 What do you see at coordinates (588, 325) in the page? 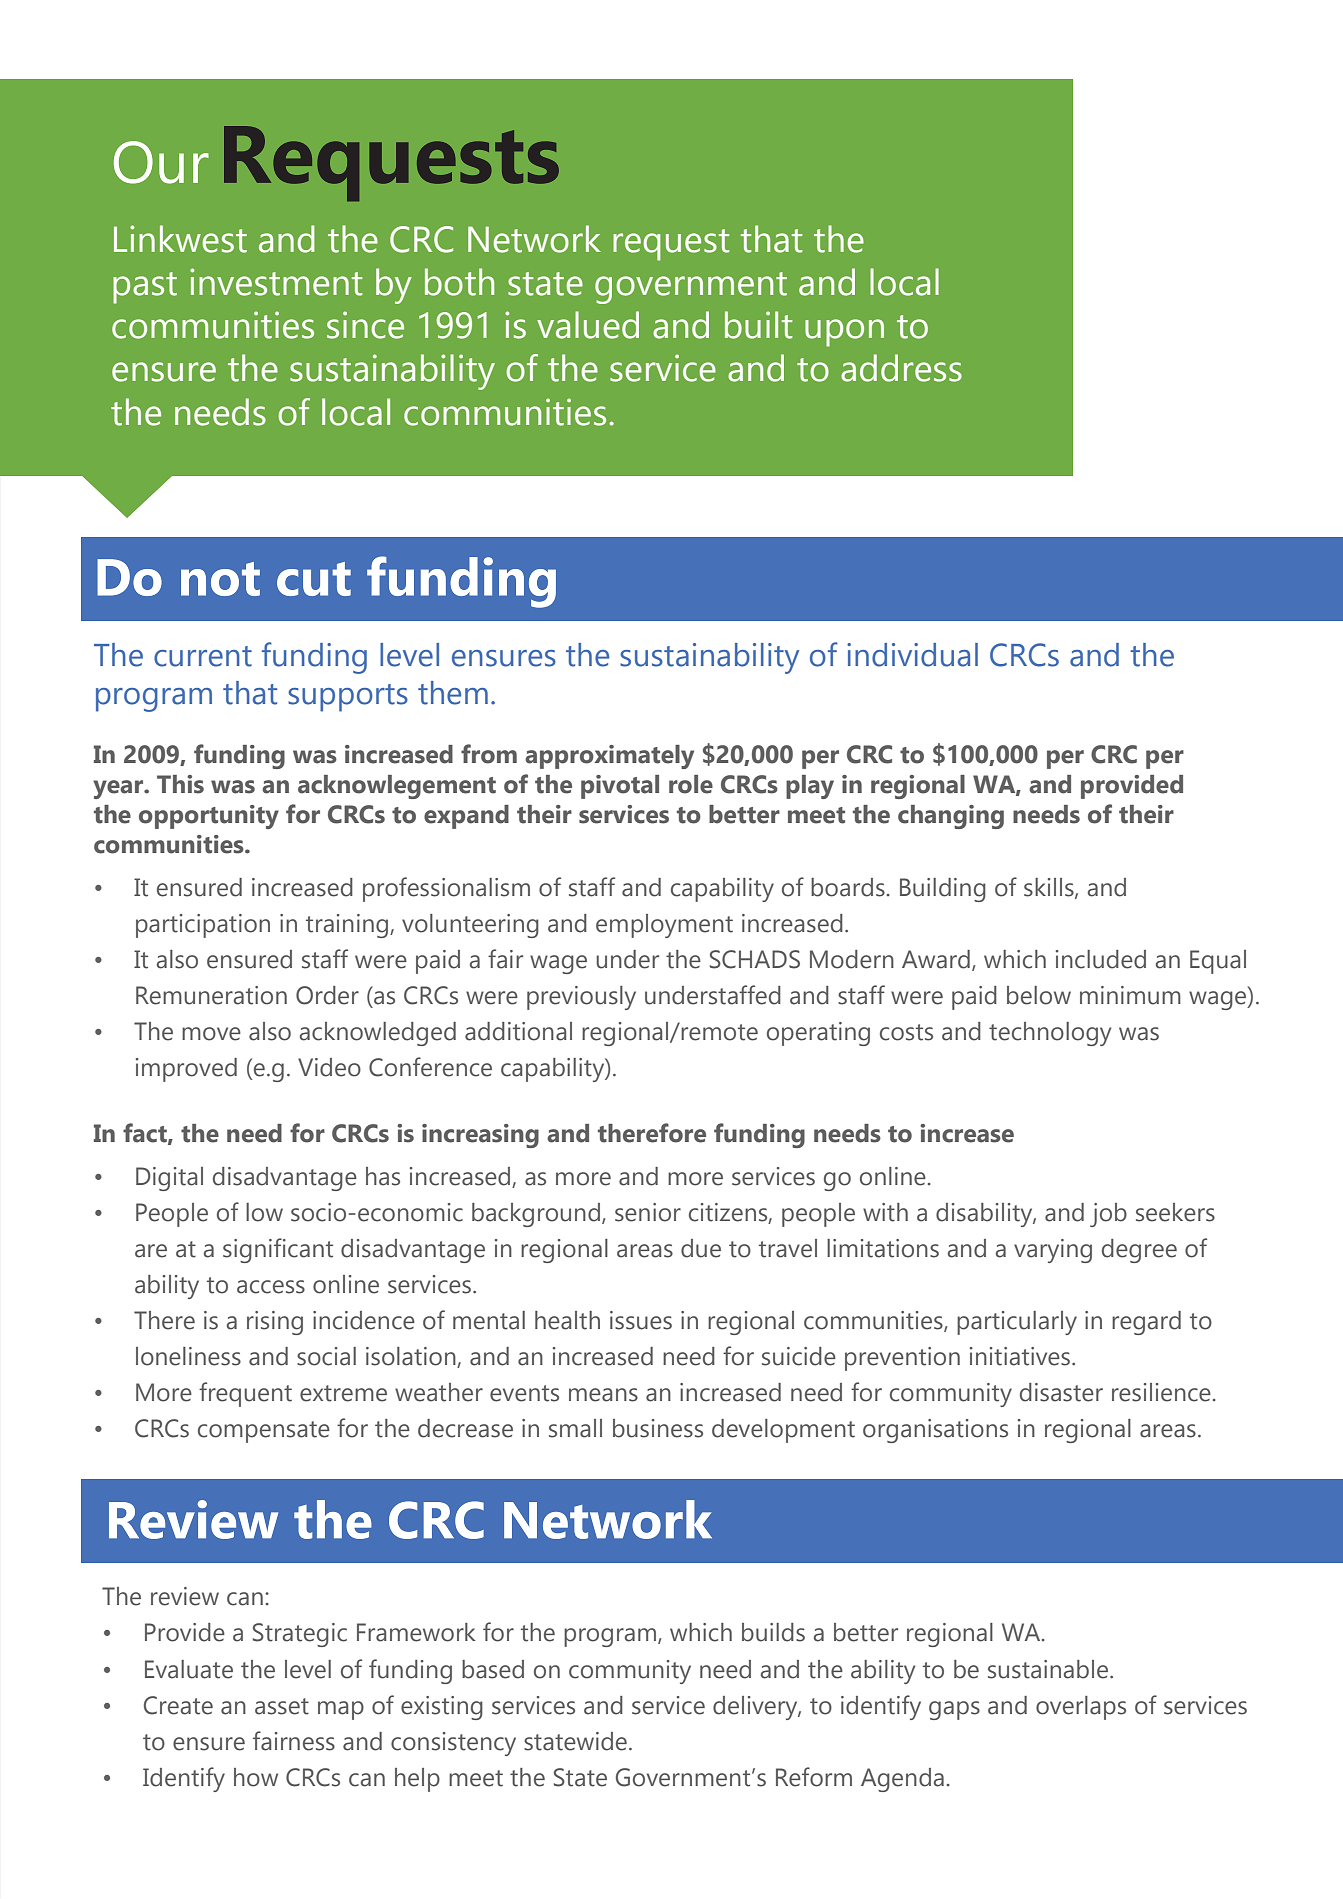
I see `valued` at bounding box center [588, 325].
